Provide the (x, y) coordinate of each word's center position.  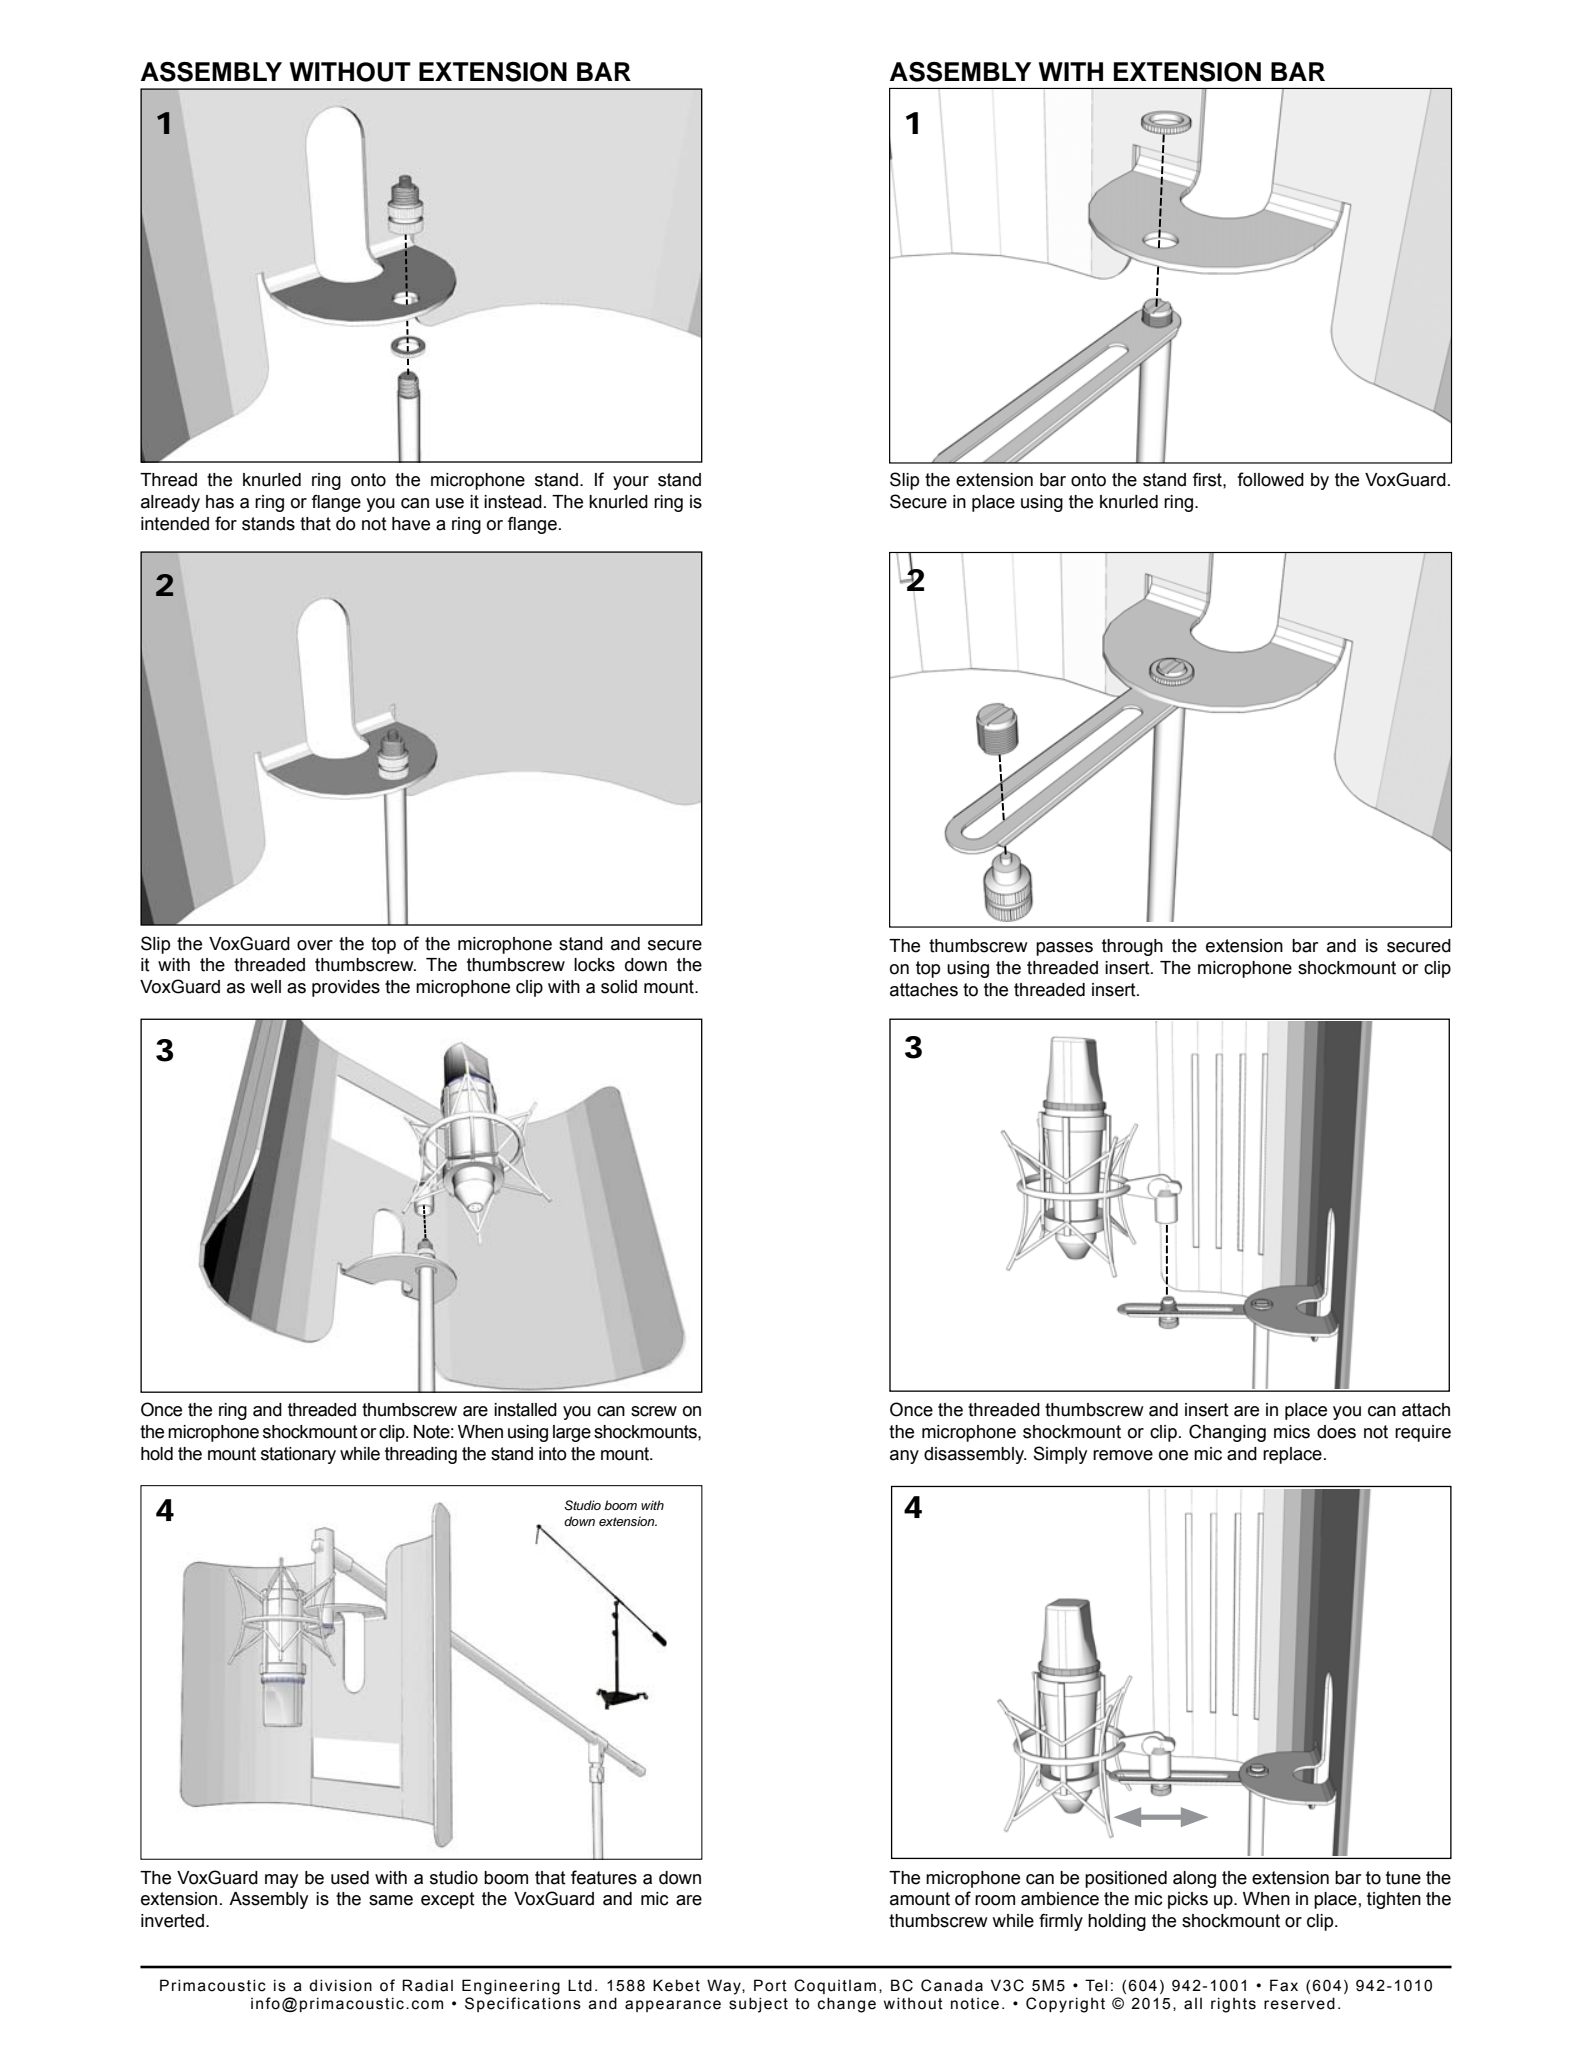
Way (725, 1987)
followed (1270, 479)
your (631, 483)
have (411, 524)
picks (1188, 1900)
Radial (427, 1985)
